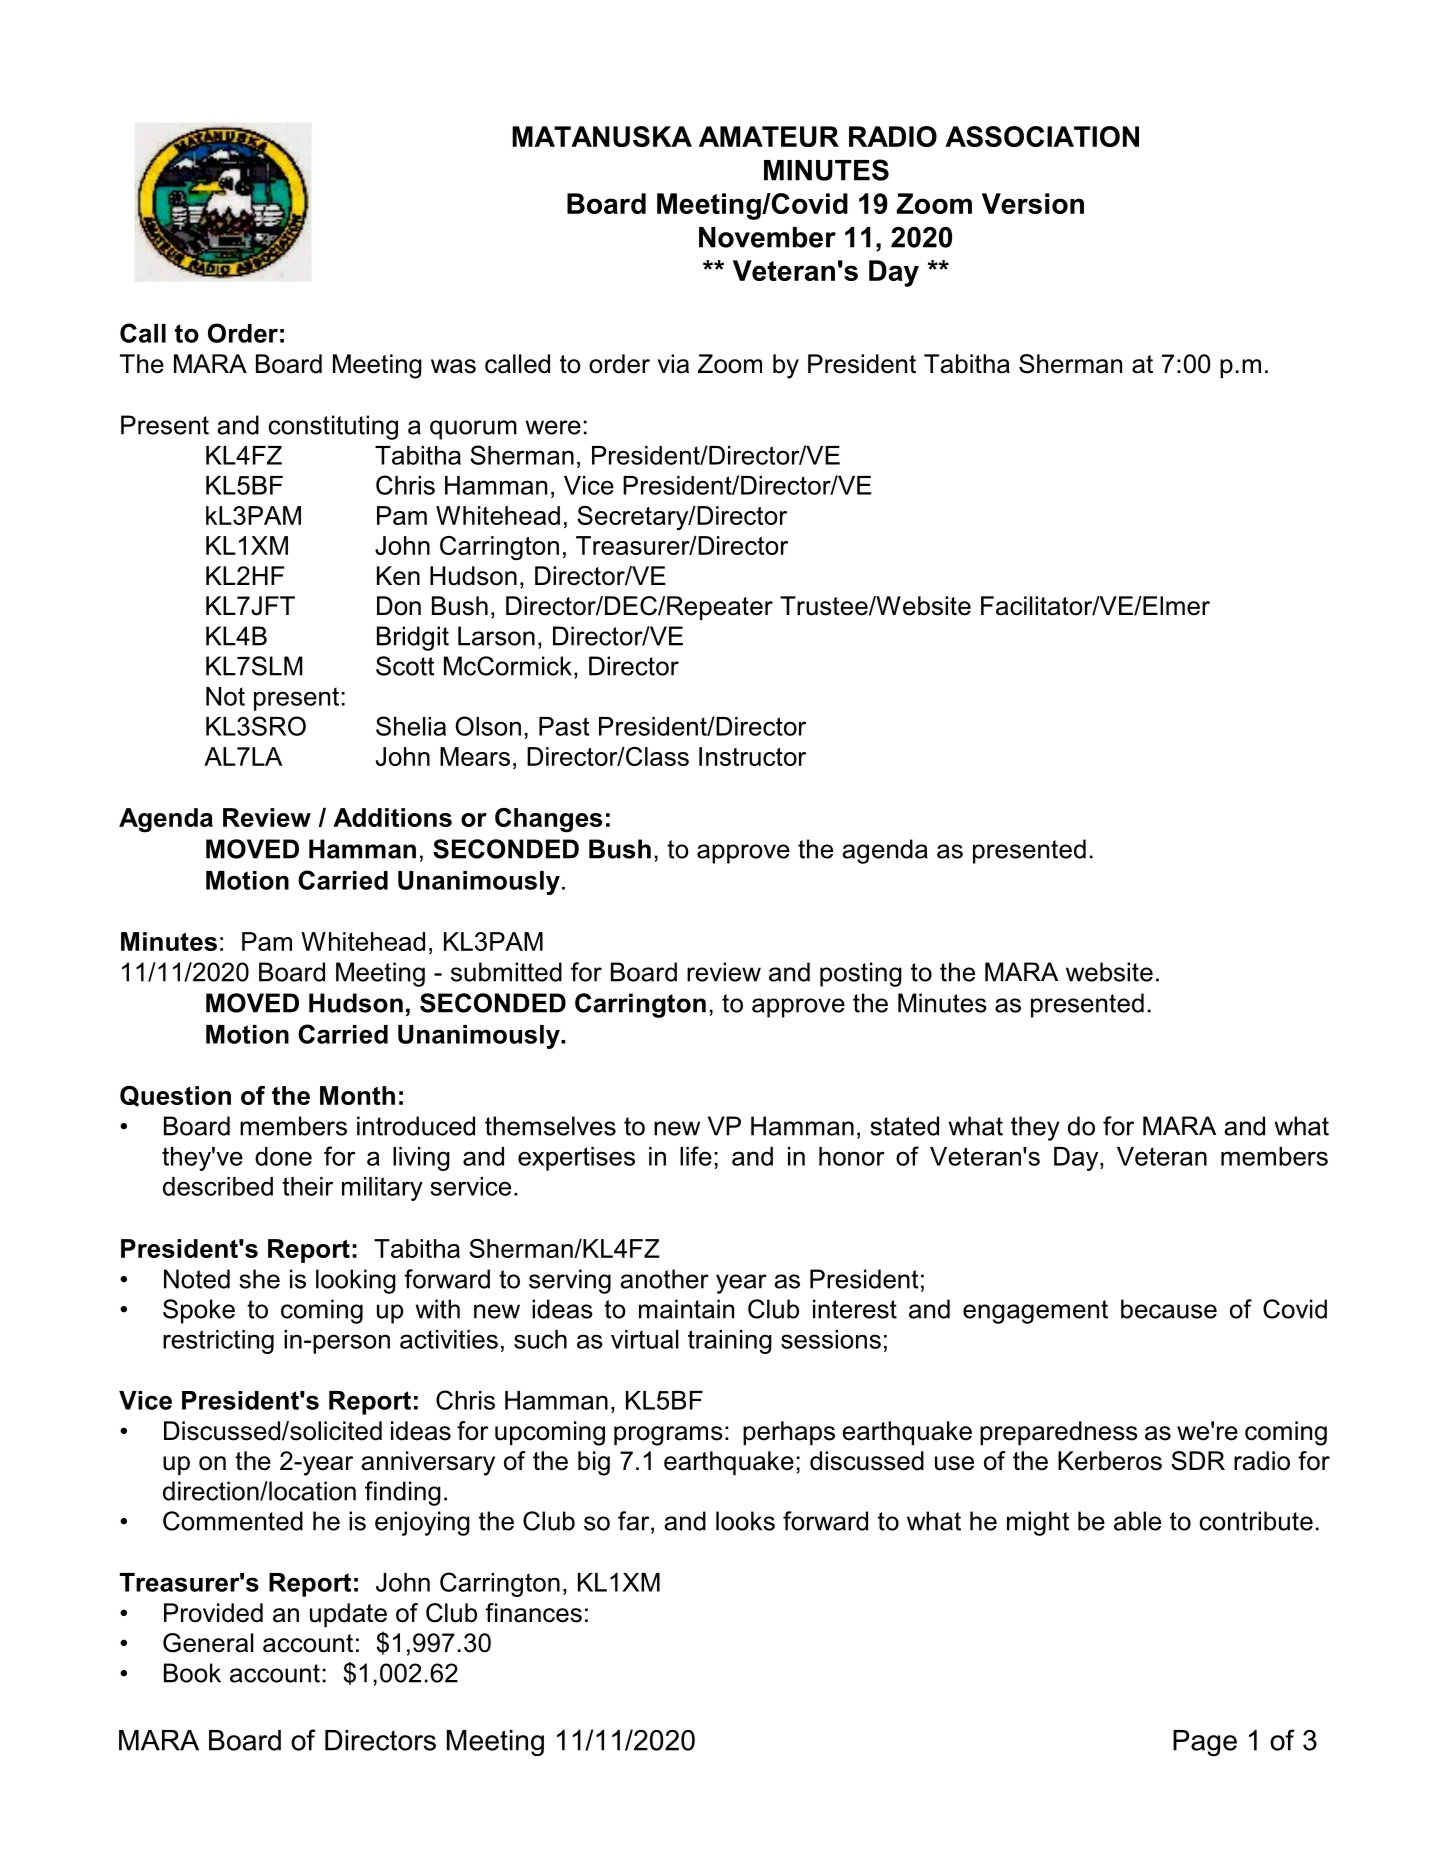 The image size is (1449, 1876). Describe the element at coordinates (348, 1615) in the screenshot. I see `update` at that location.
